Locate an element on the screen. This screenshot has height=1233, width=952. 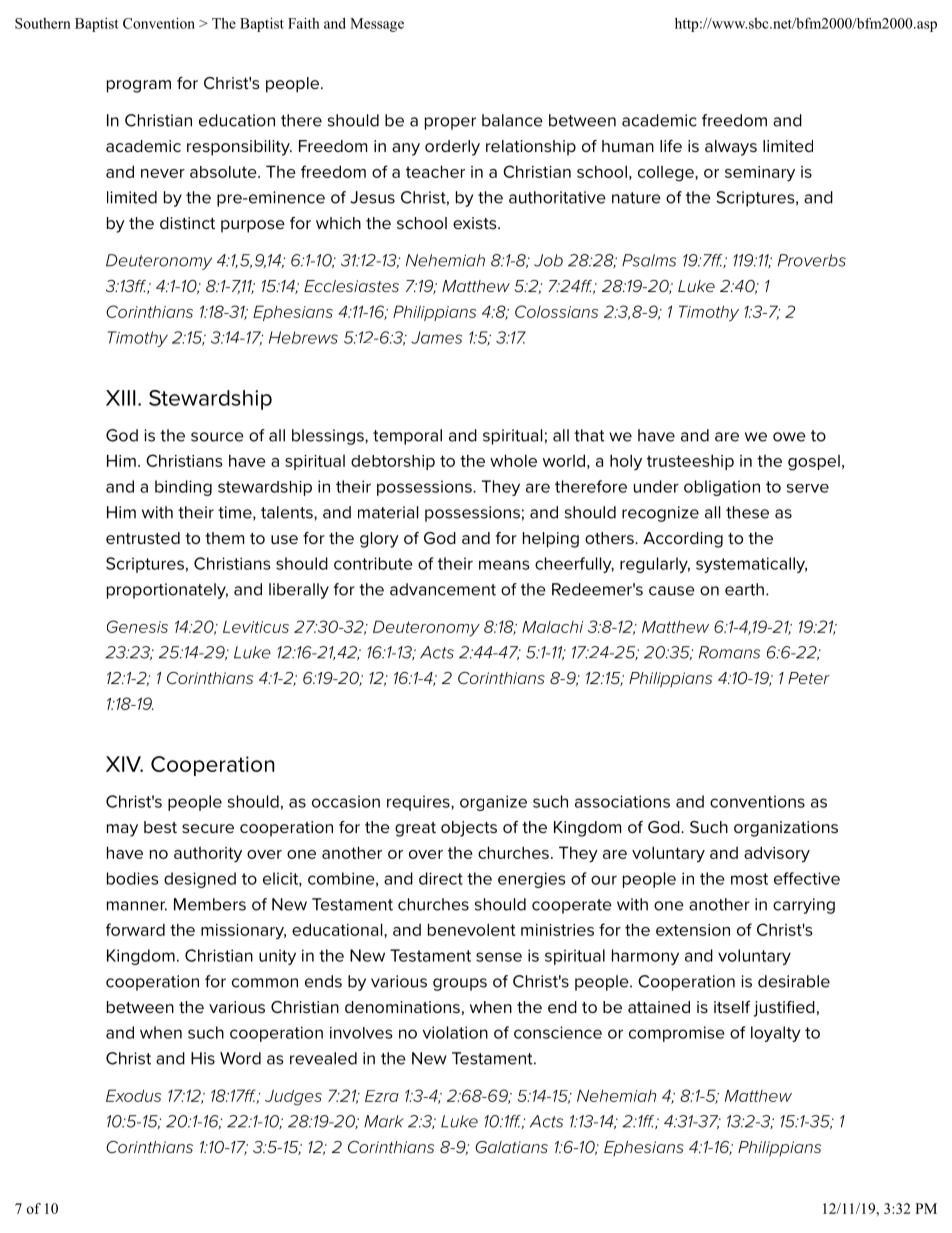
Message is located at coordinates (377, 25).
